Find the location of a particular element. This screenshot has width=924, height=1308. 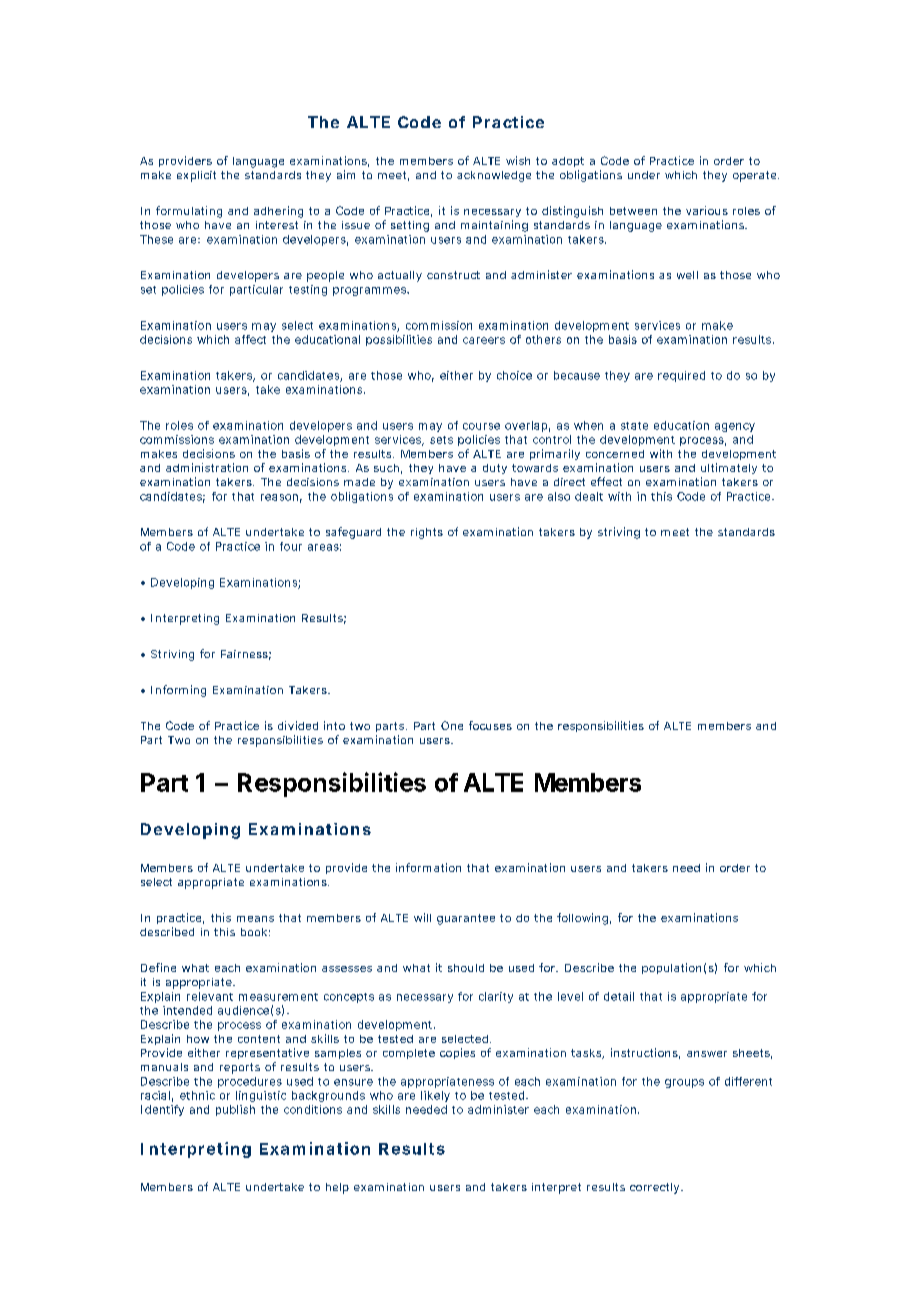

administration is located at coordinates (207, 467).
